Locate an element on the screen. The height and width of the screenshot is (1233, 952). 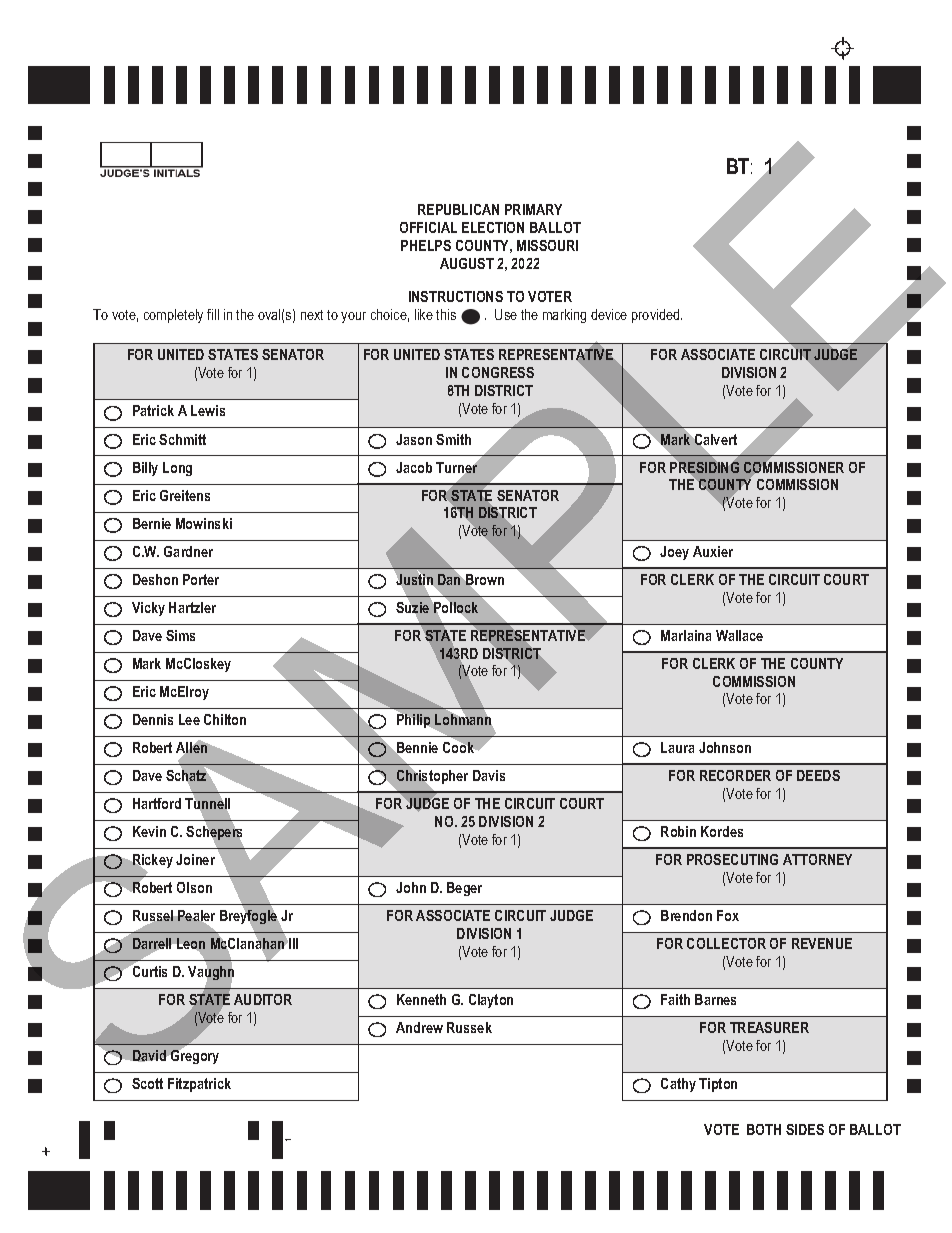
Davis is located at coordinates (489, 775).
